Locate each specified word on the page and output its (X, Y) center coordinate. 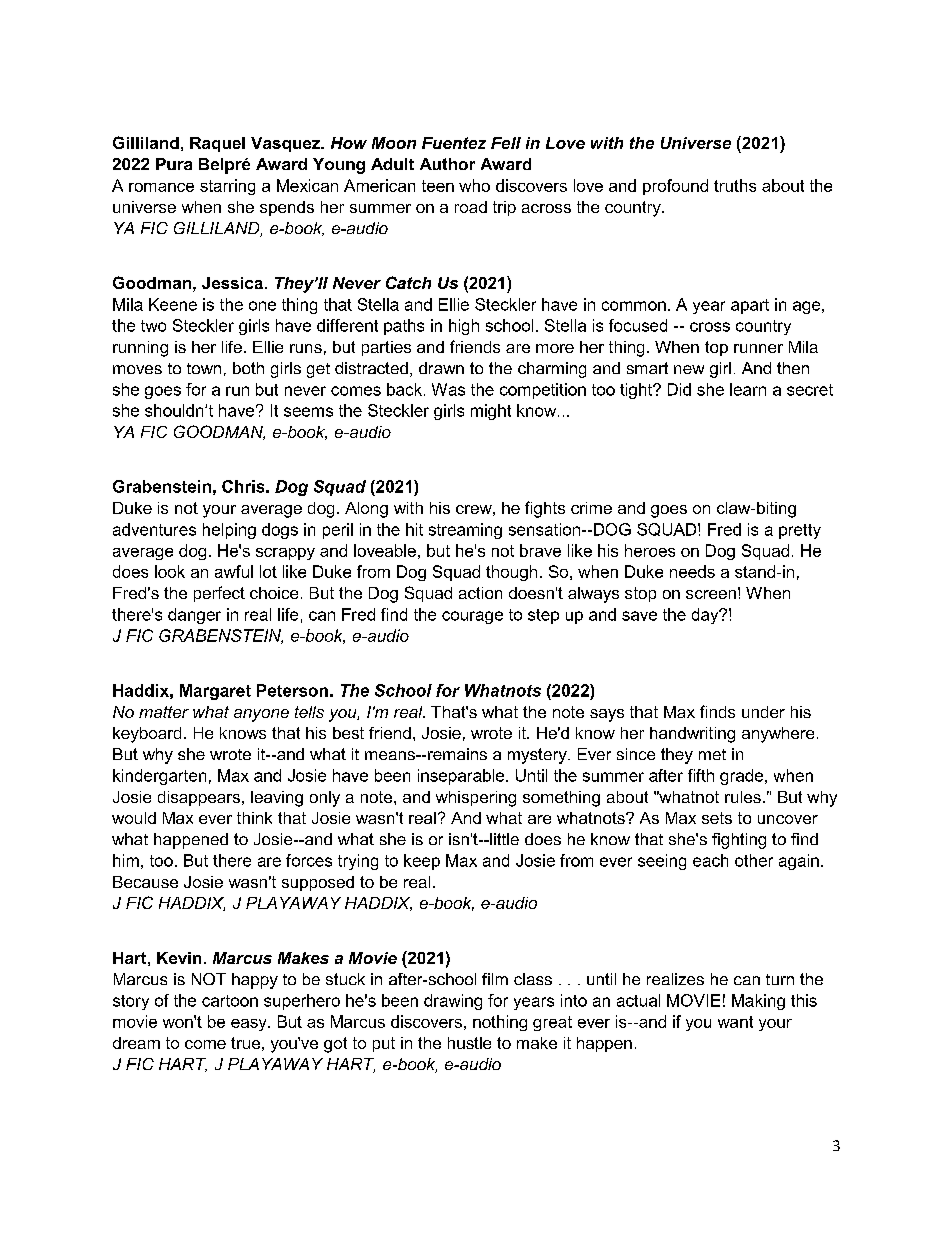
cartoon (230, 1001)
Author (447, 164)
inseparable (462, 777)
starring (227, 187)
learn (748, 389)
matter (164, 712)
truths (735, 185)
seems (308, 412)
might (491, 412)
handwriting (692, 735)
